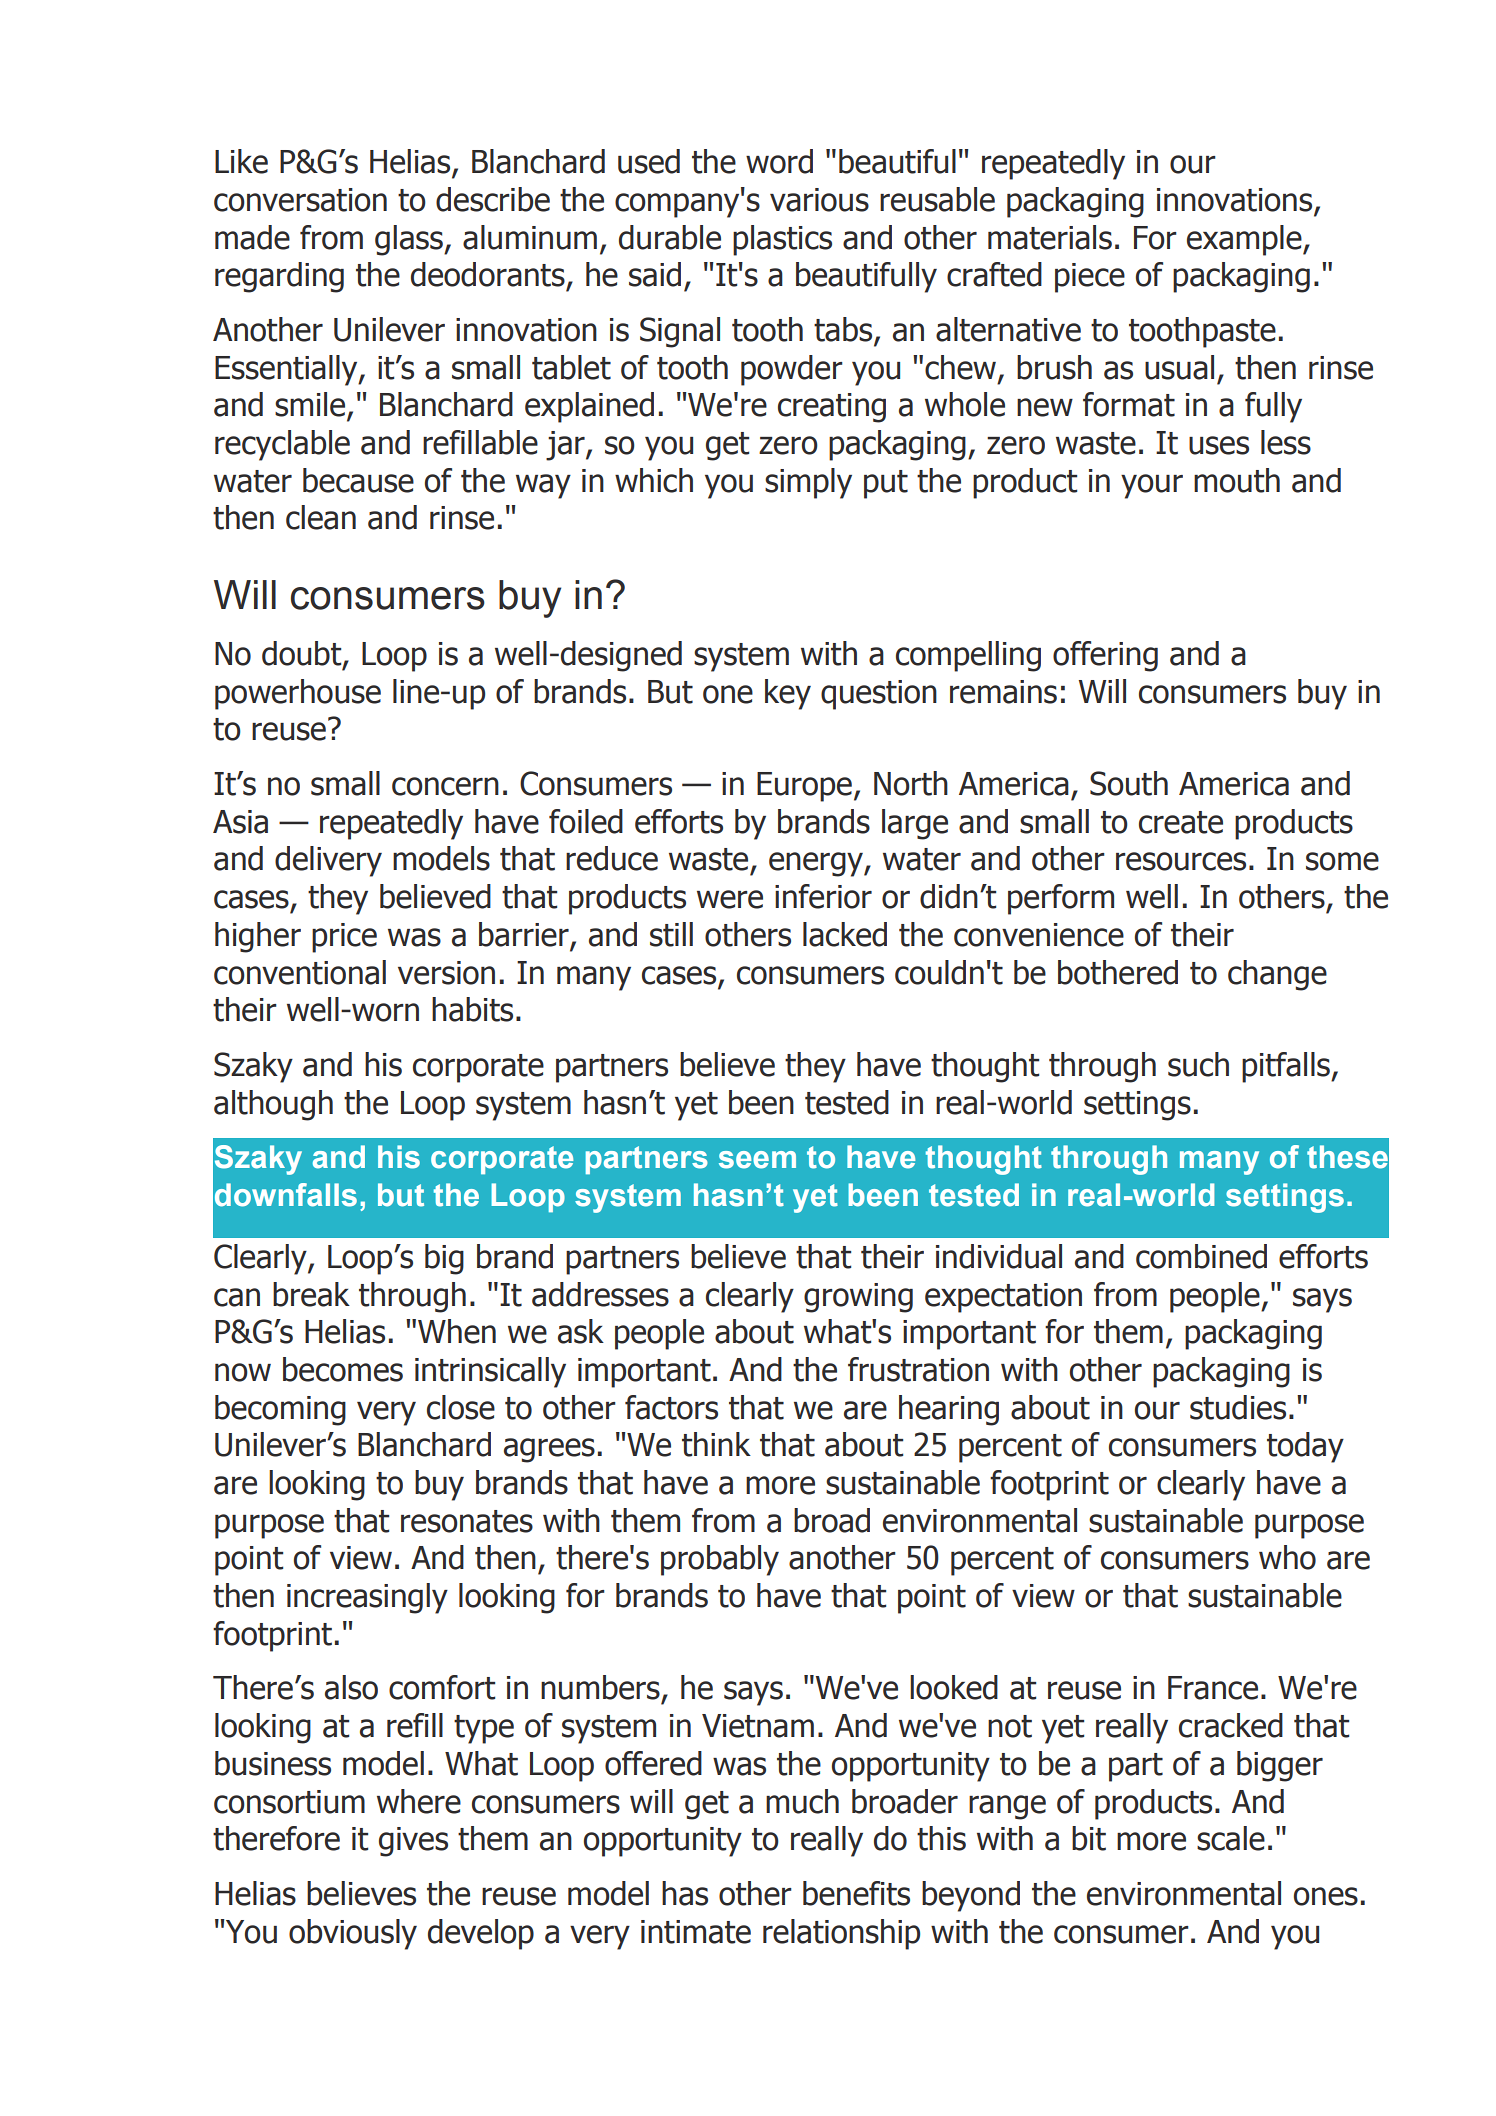  I want to click on Europe, so click(804, 787).
